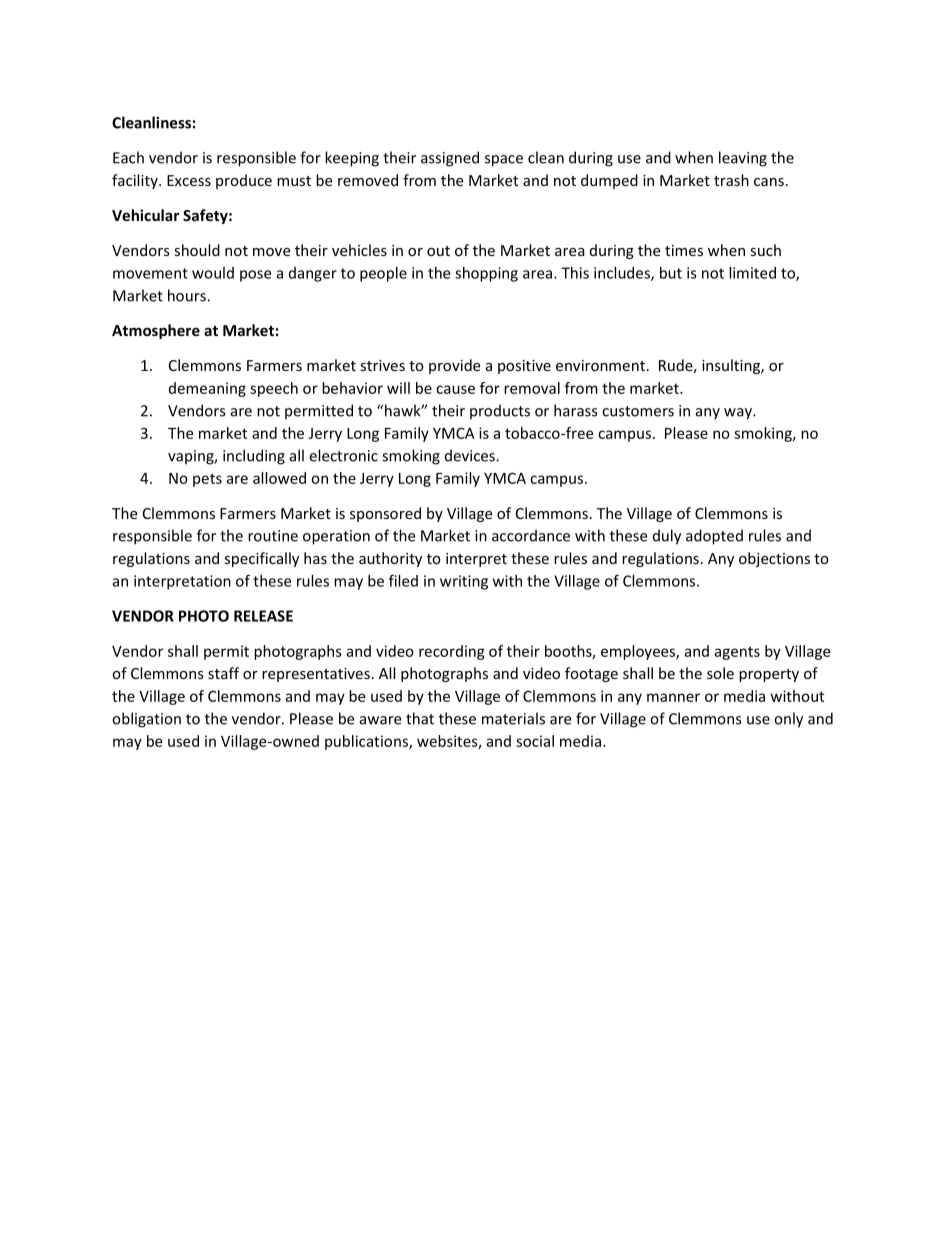  What do you see at coordinates (673, 697) in the image?
I see `manner` at bounding box center [673, 697].
